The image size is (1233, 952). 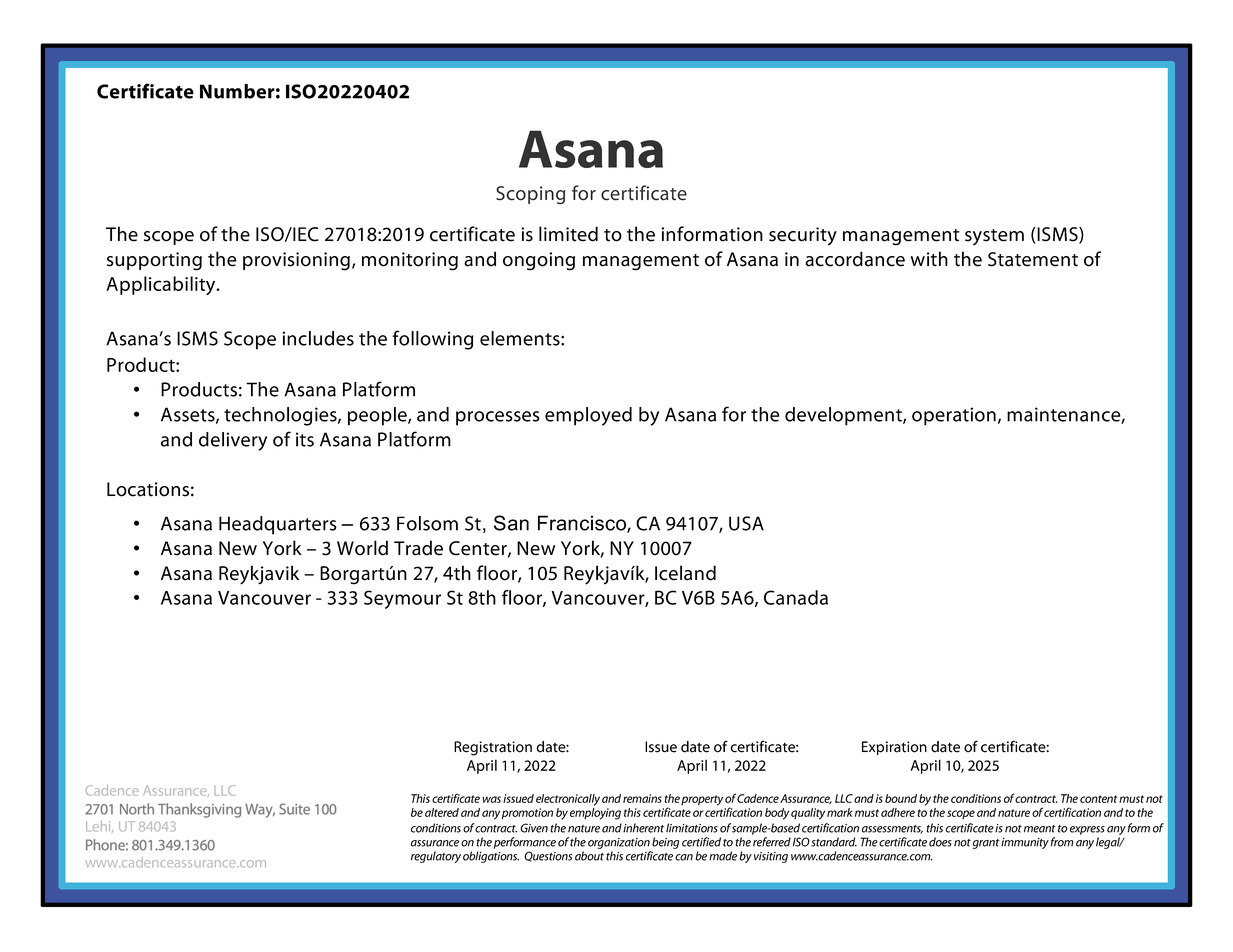 I want to click on limited, so click(x=568, y=234).
